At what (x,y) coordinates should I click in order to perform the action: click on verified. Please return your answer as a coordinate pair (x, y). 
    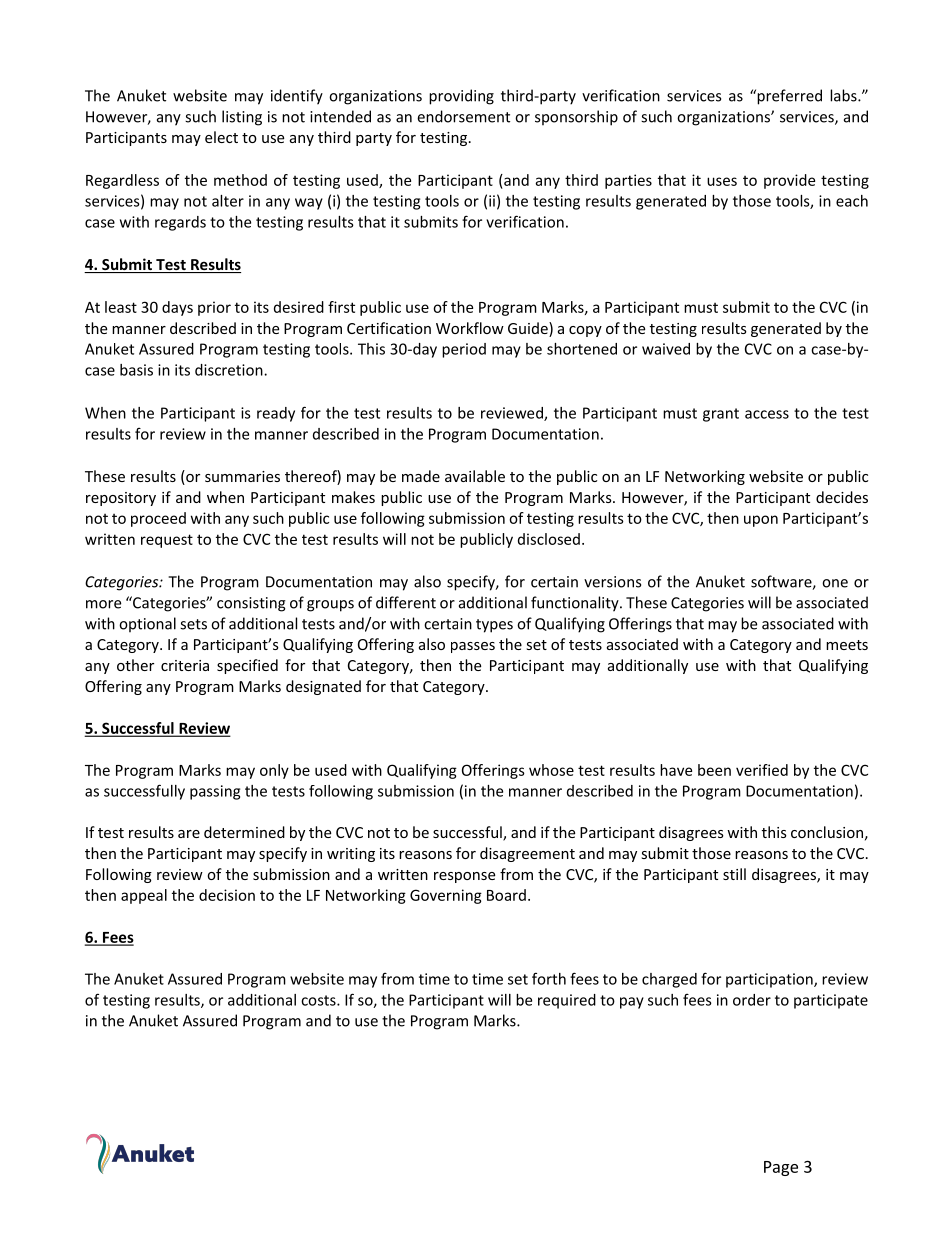
    Looking at the image, I should click on (762, 770).
